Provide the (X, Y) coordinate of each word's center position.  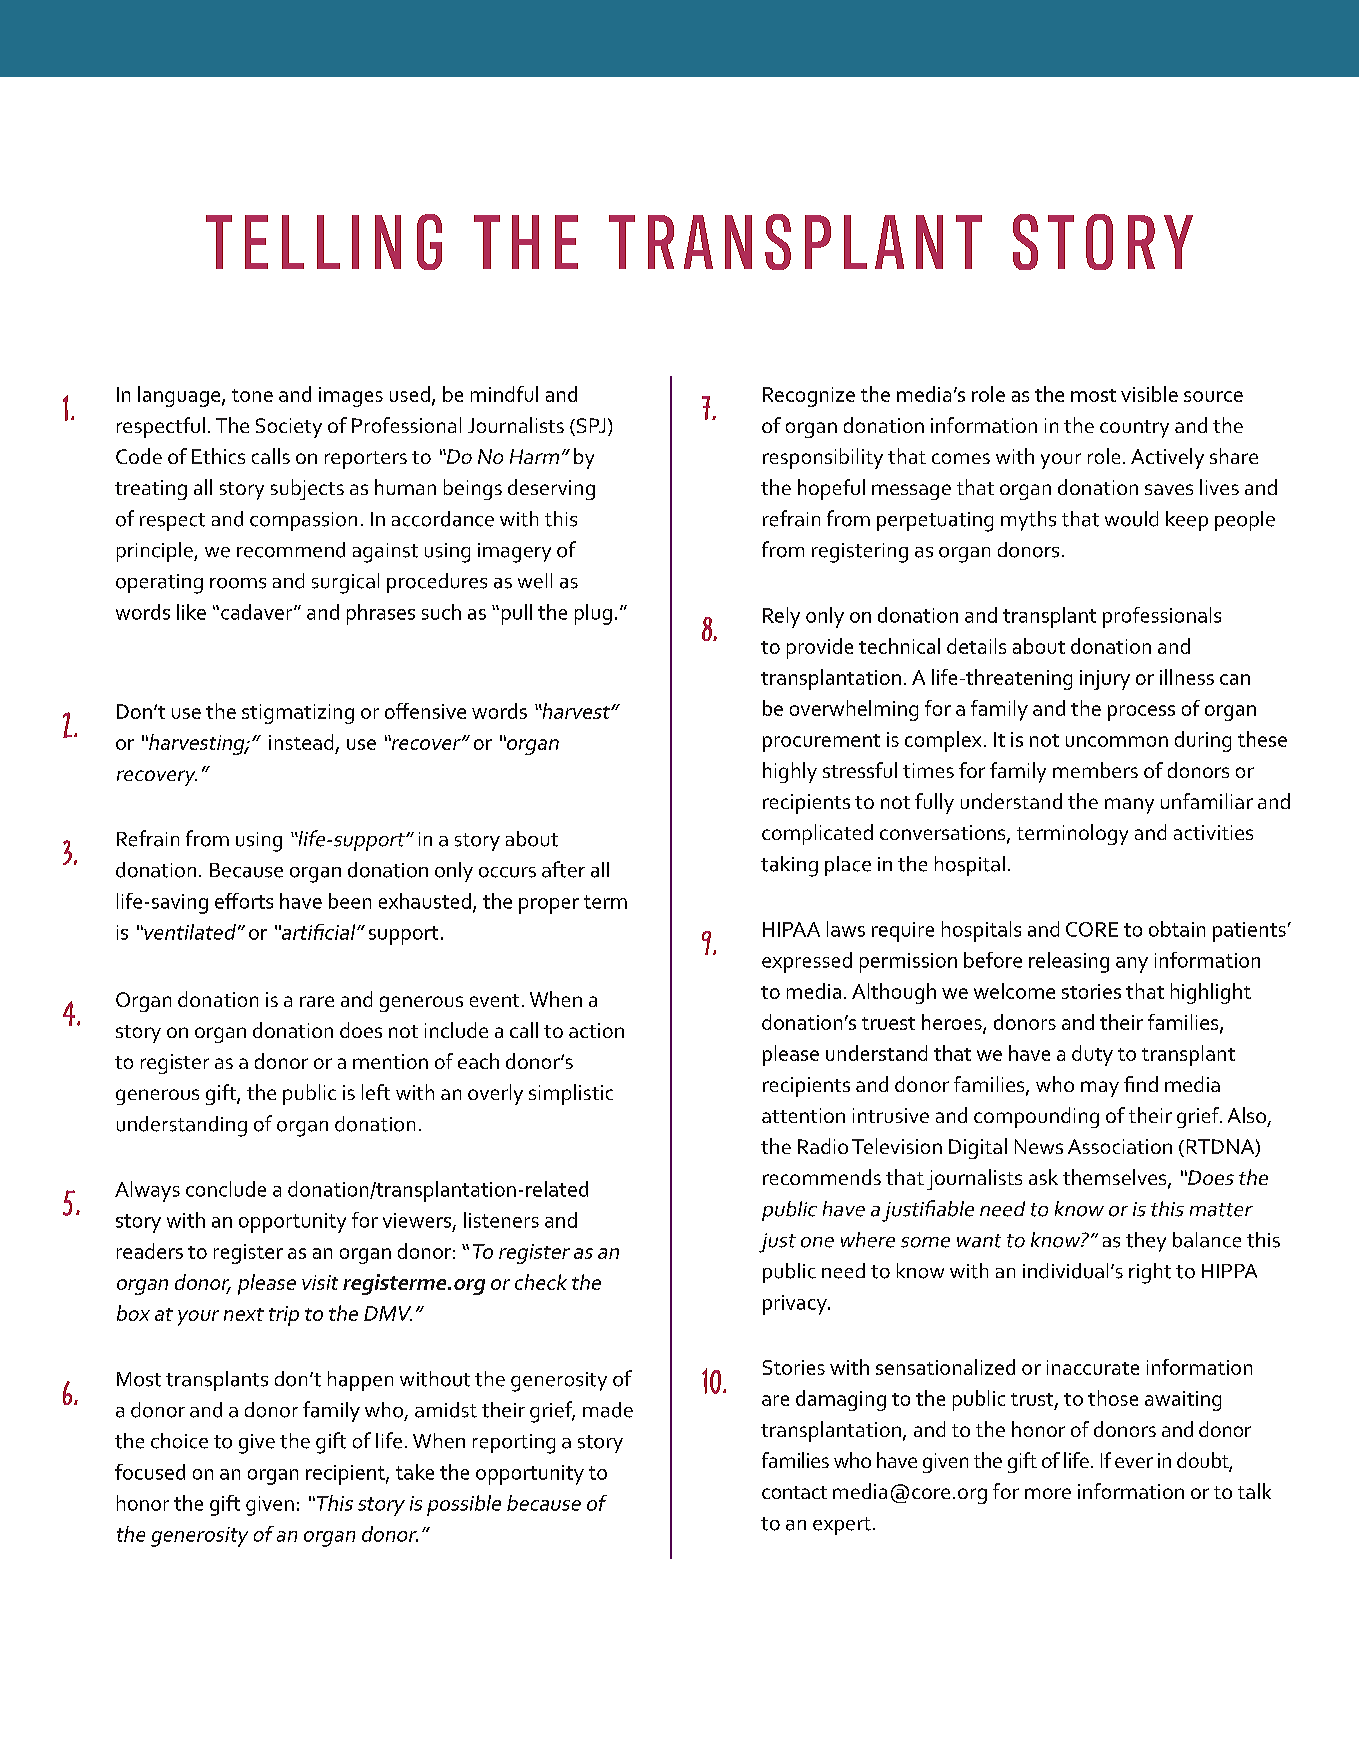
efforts (244, 901)
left (376, 1092)
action (596, 1030)
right (1150, 1273)
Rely (781, 617)
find (1141, 1084)
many (1129, 806)
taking (789, 866)
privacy (796, 1305)
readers (150, 1251)
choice (179, 1441)
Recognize (809, 397)
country (1134, 429)
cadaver (258, 612)
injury (1105, 680)
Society (289, 428)
